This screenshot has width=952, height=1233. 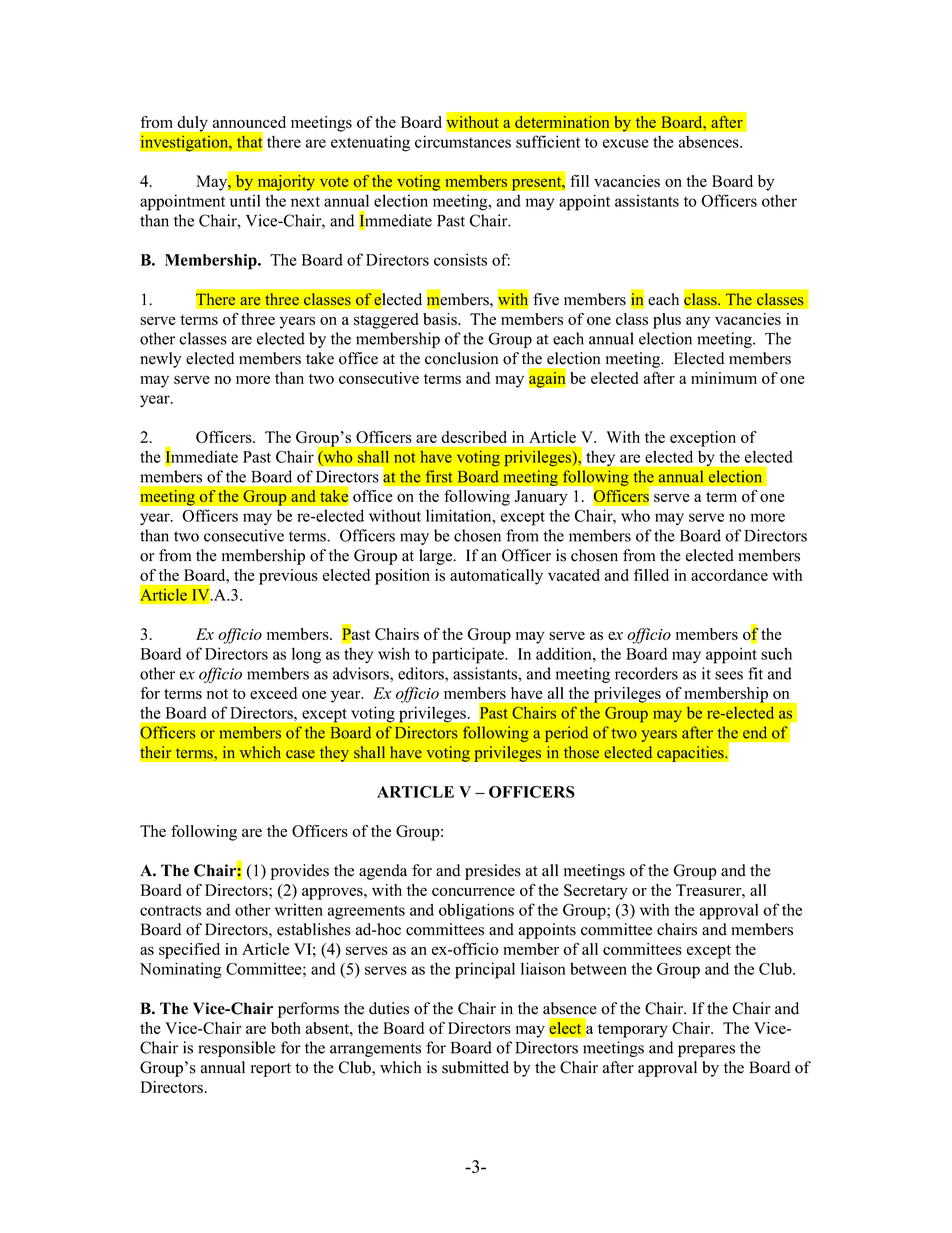 What do you see at coordinates (439, 476) in the screenshot?
I see `first` at bounding box center [439, 476].
